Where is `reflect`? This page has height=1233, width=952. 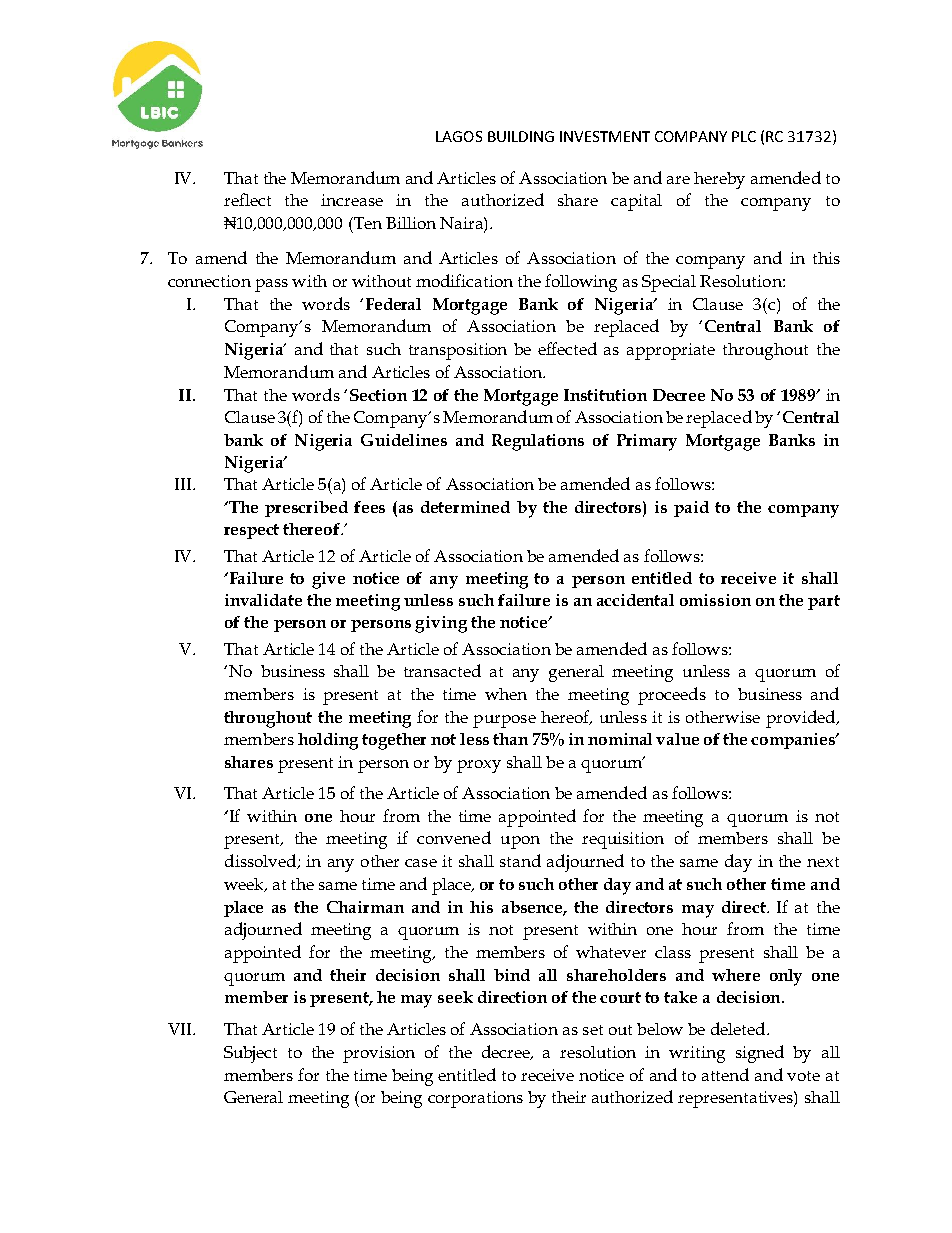 reflect is located at coordinates (247, 199).
